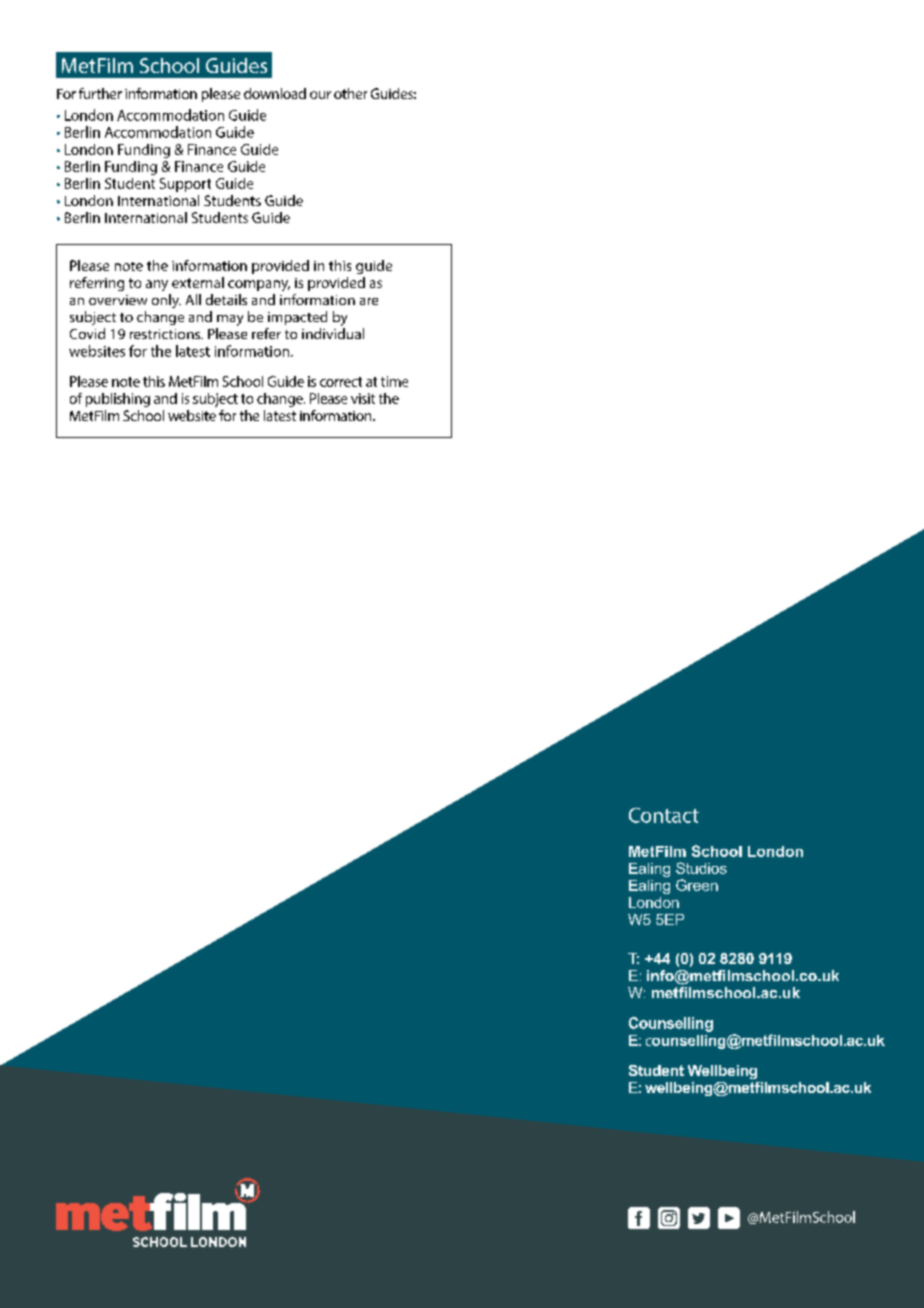 The height and width of the page is (1308, 924). Describe the element at coordinates (664, 815) in the page. I see `Contact` at that location.
